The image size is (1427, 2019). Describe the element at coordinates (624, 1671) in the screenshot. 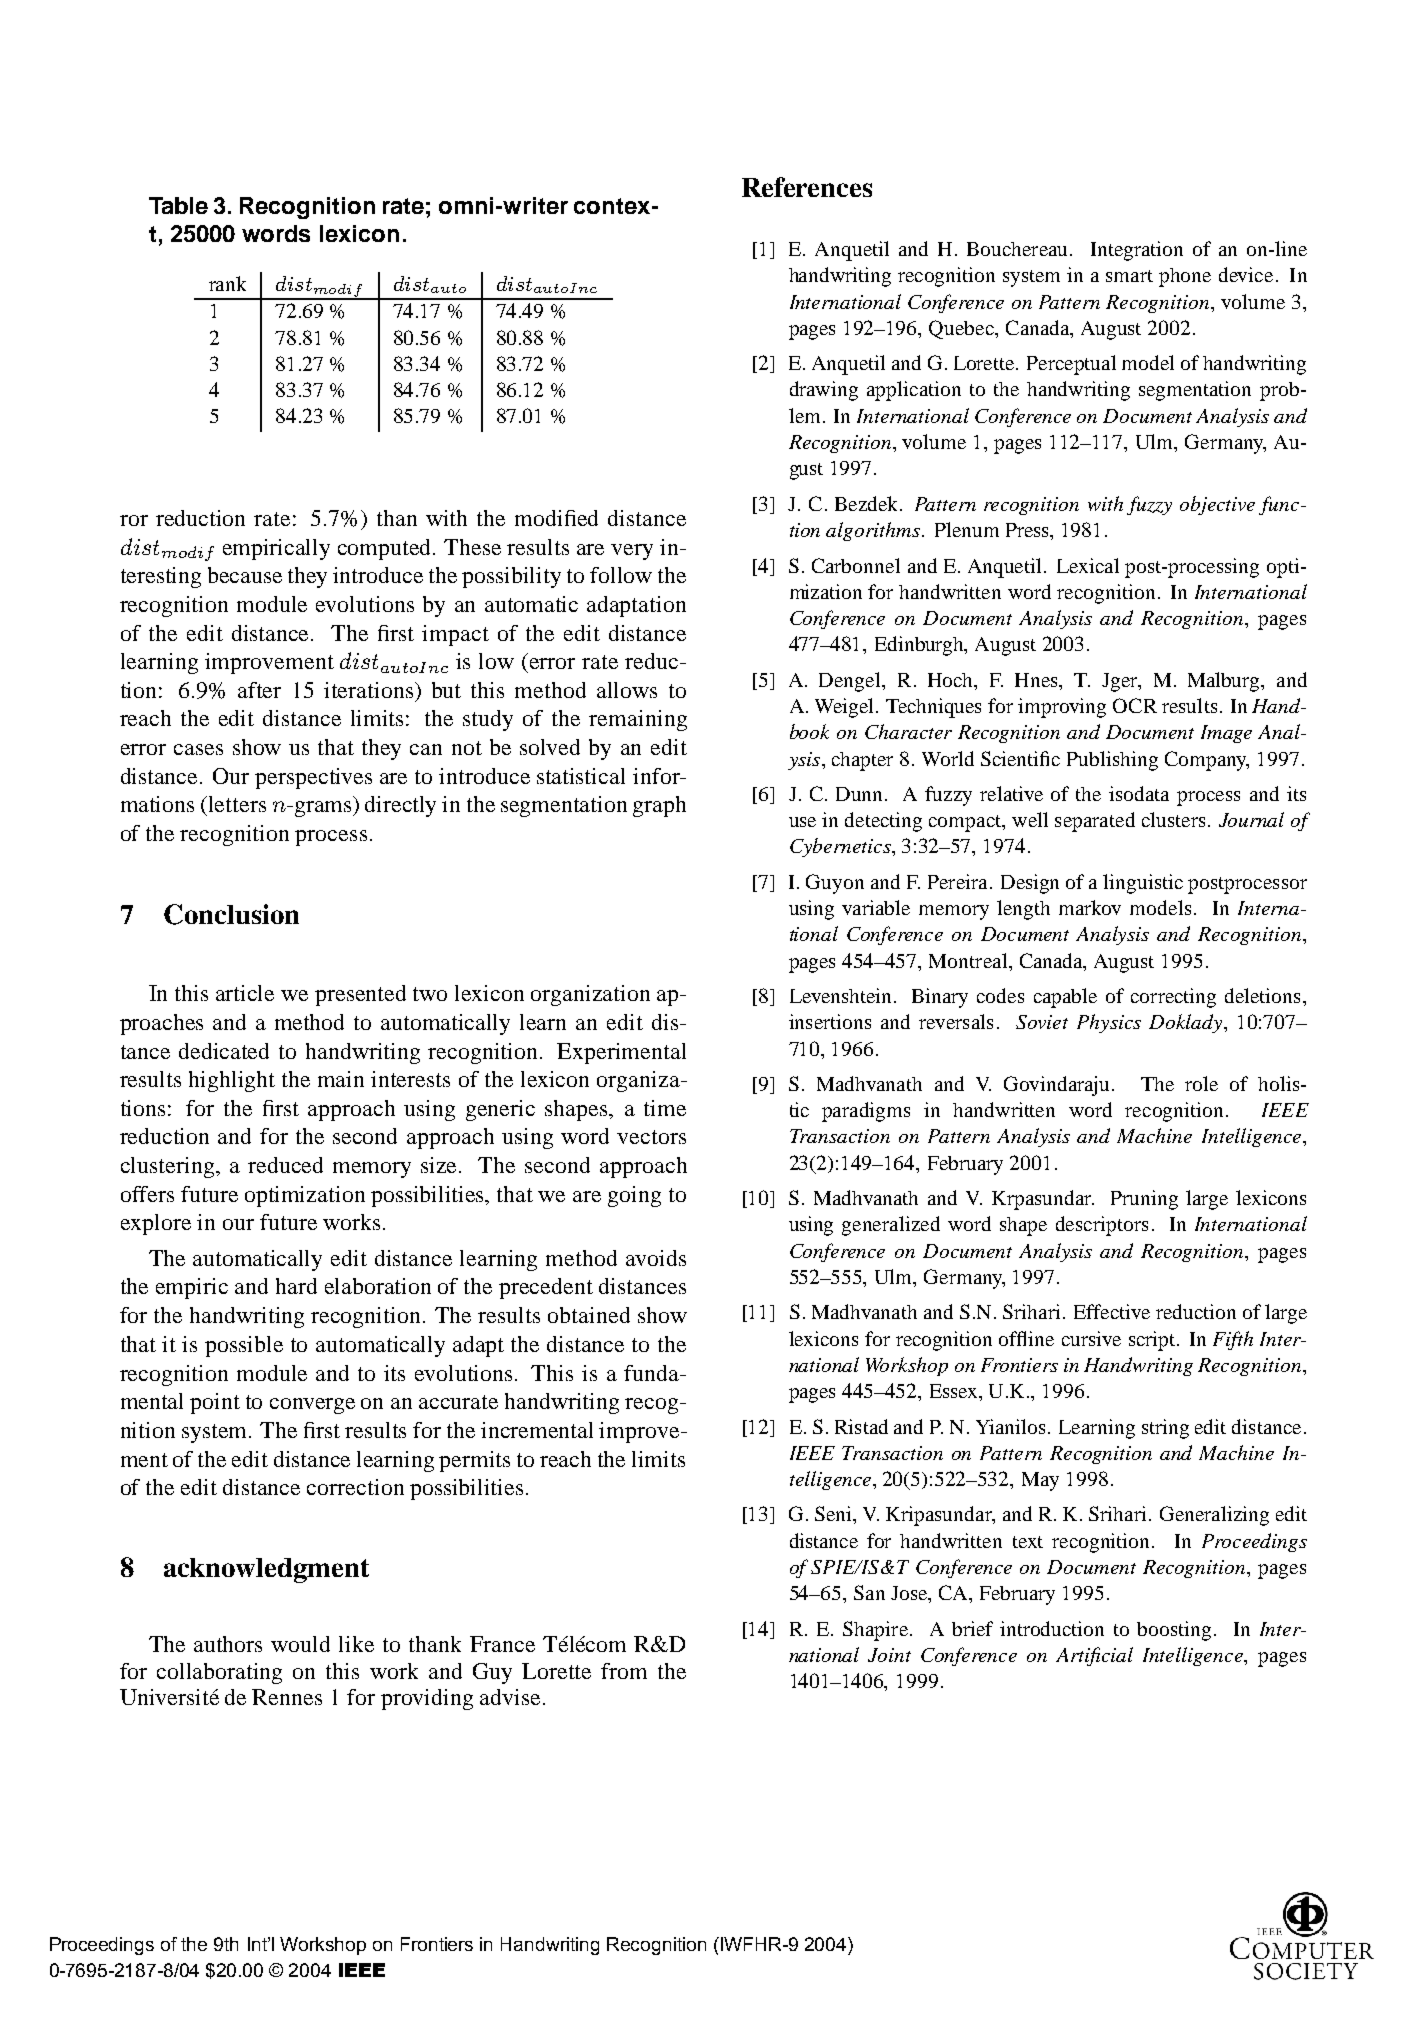

I see `from` at that location.
